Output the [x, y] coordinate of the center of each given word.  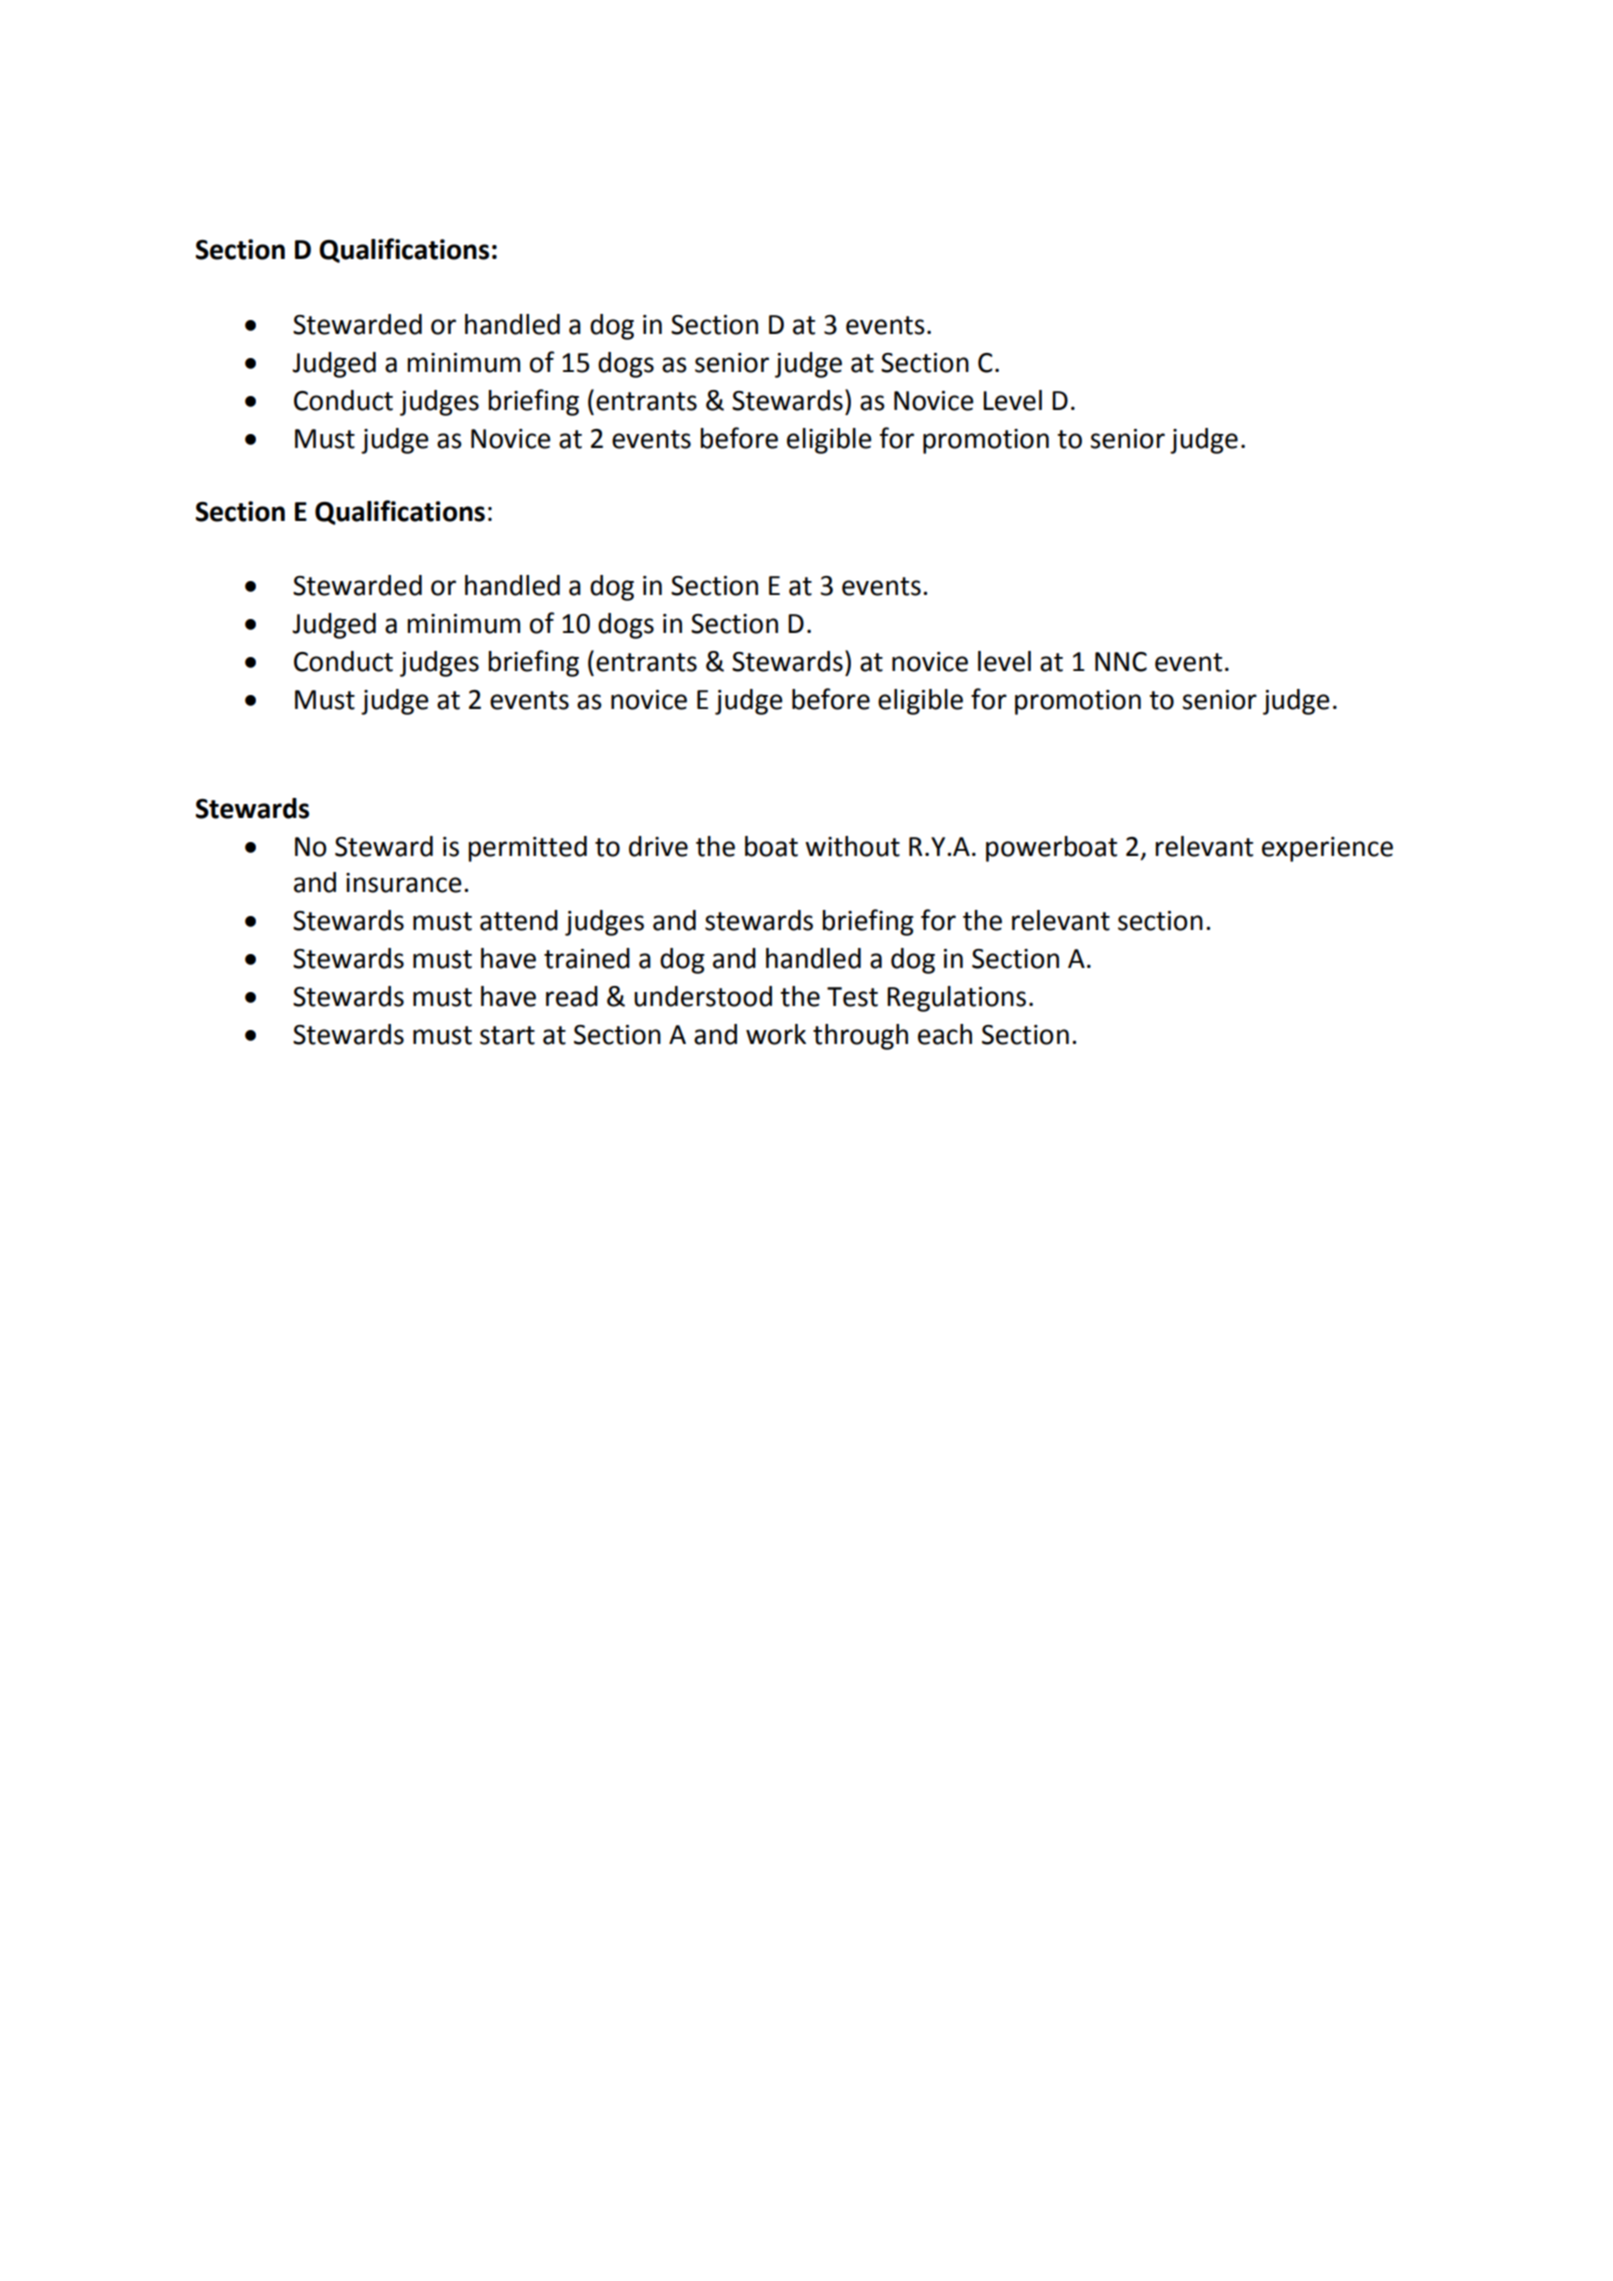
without [852, 846]
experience [1327, 849]
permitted [527, 849]
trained [587, 958]
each [945, 1034]
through [860, 1037]
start [507, 1035]
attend [519, 920]
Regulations [956, 999]
